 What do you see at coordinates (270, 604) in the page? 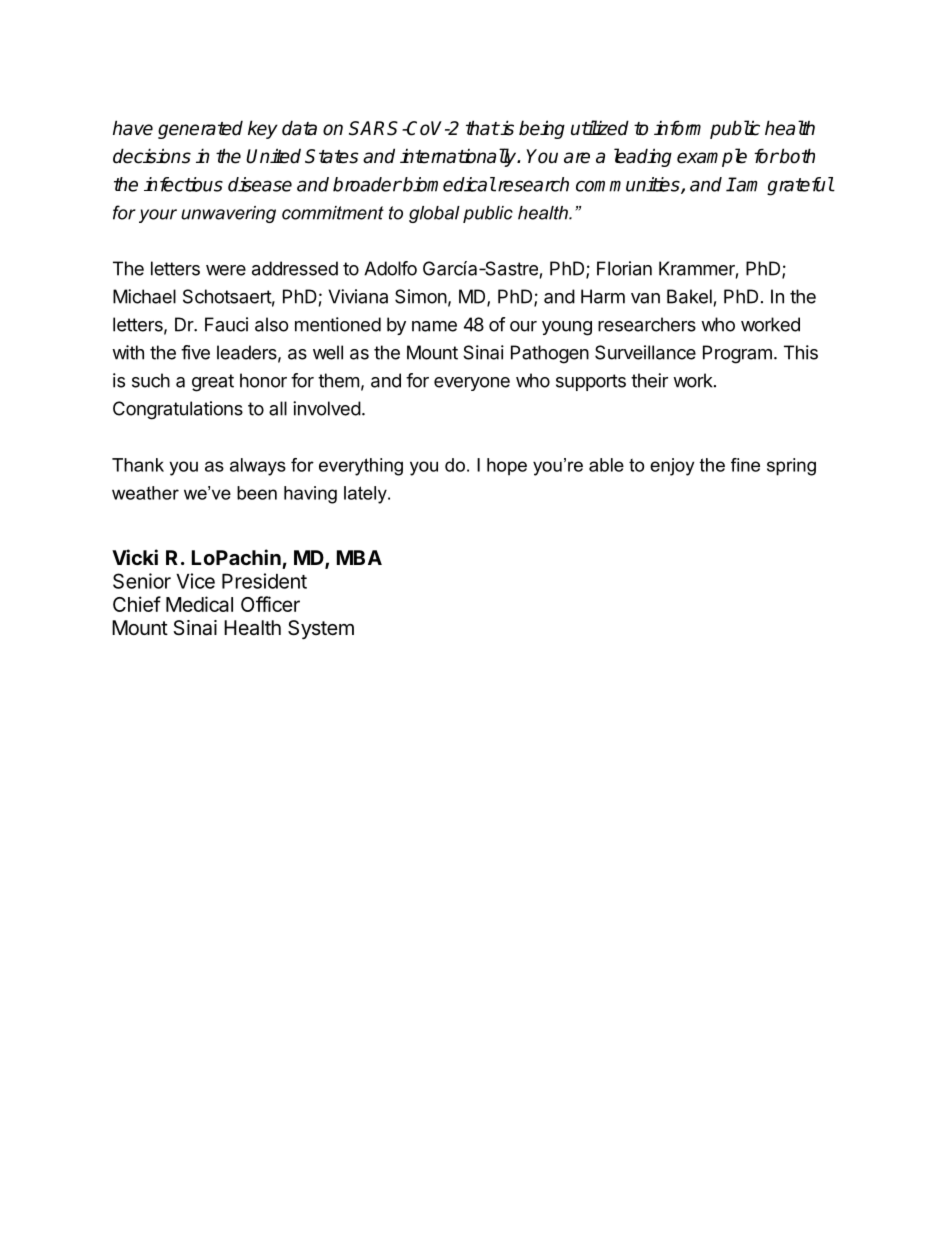
I see `Officer` at bounding box center [270, 604].
